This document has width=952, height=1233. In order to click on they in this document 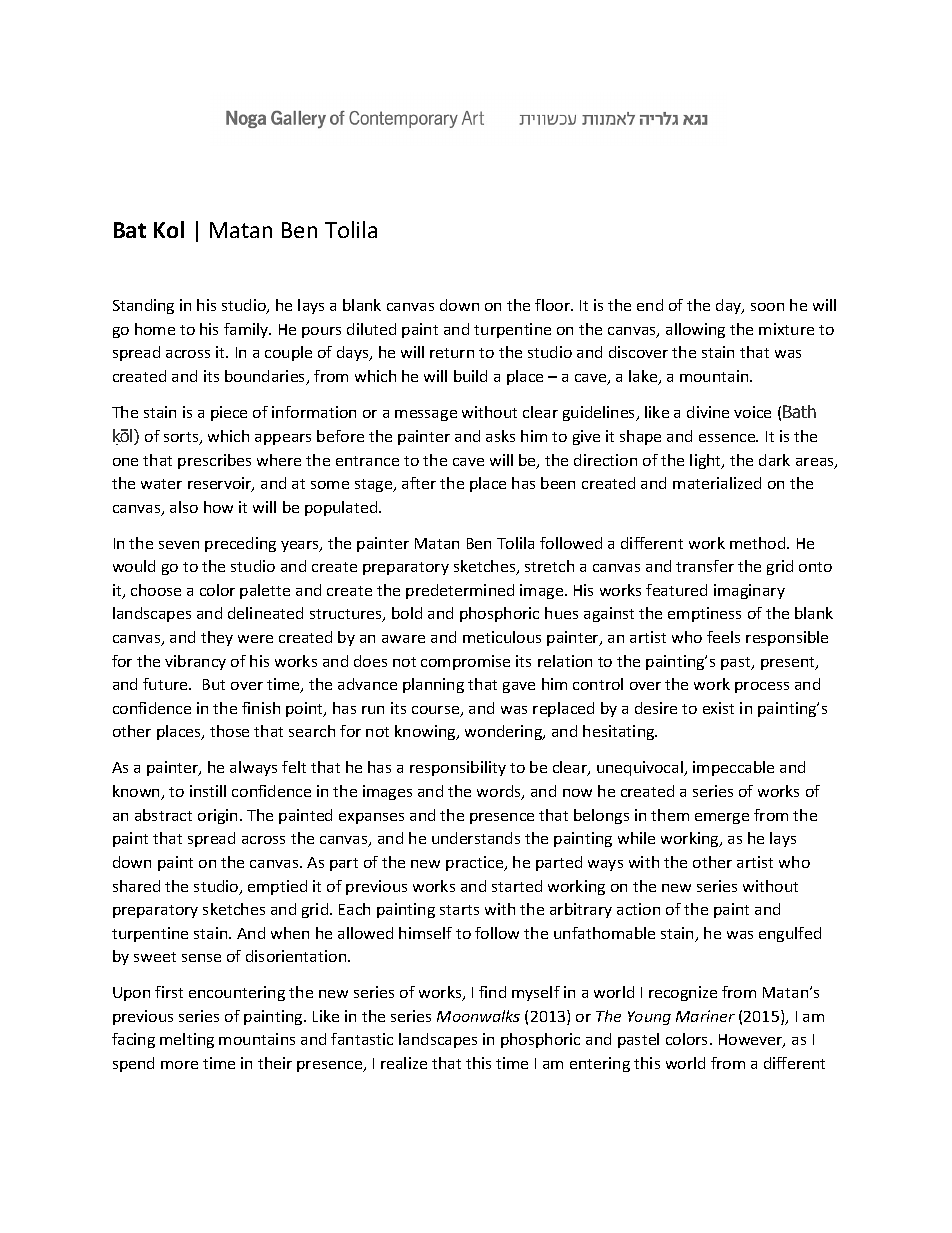, I will do `click(217, 638)`.
